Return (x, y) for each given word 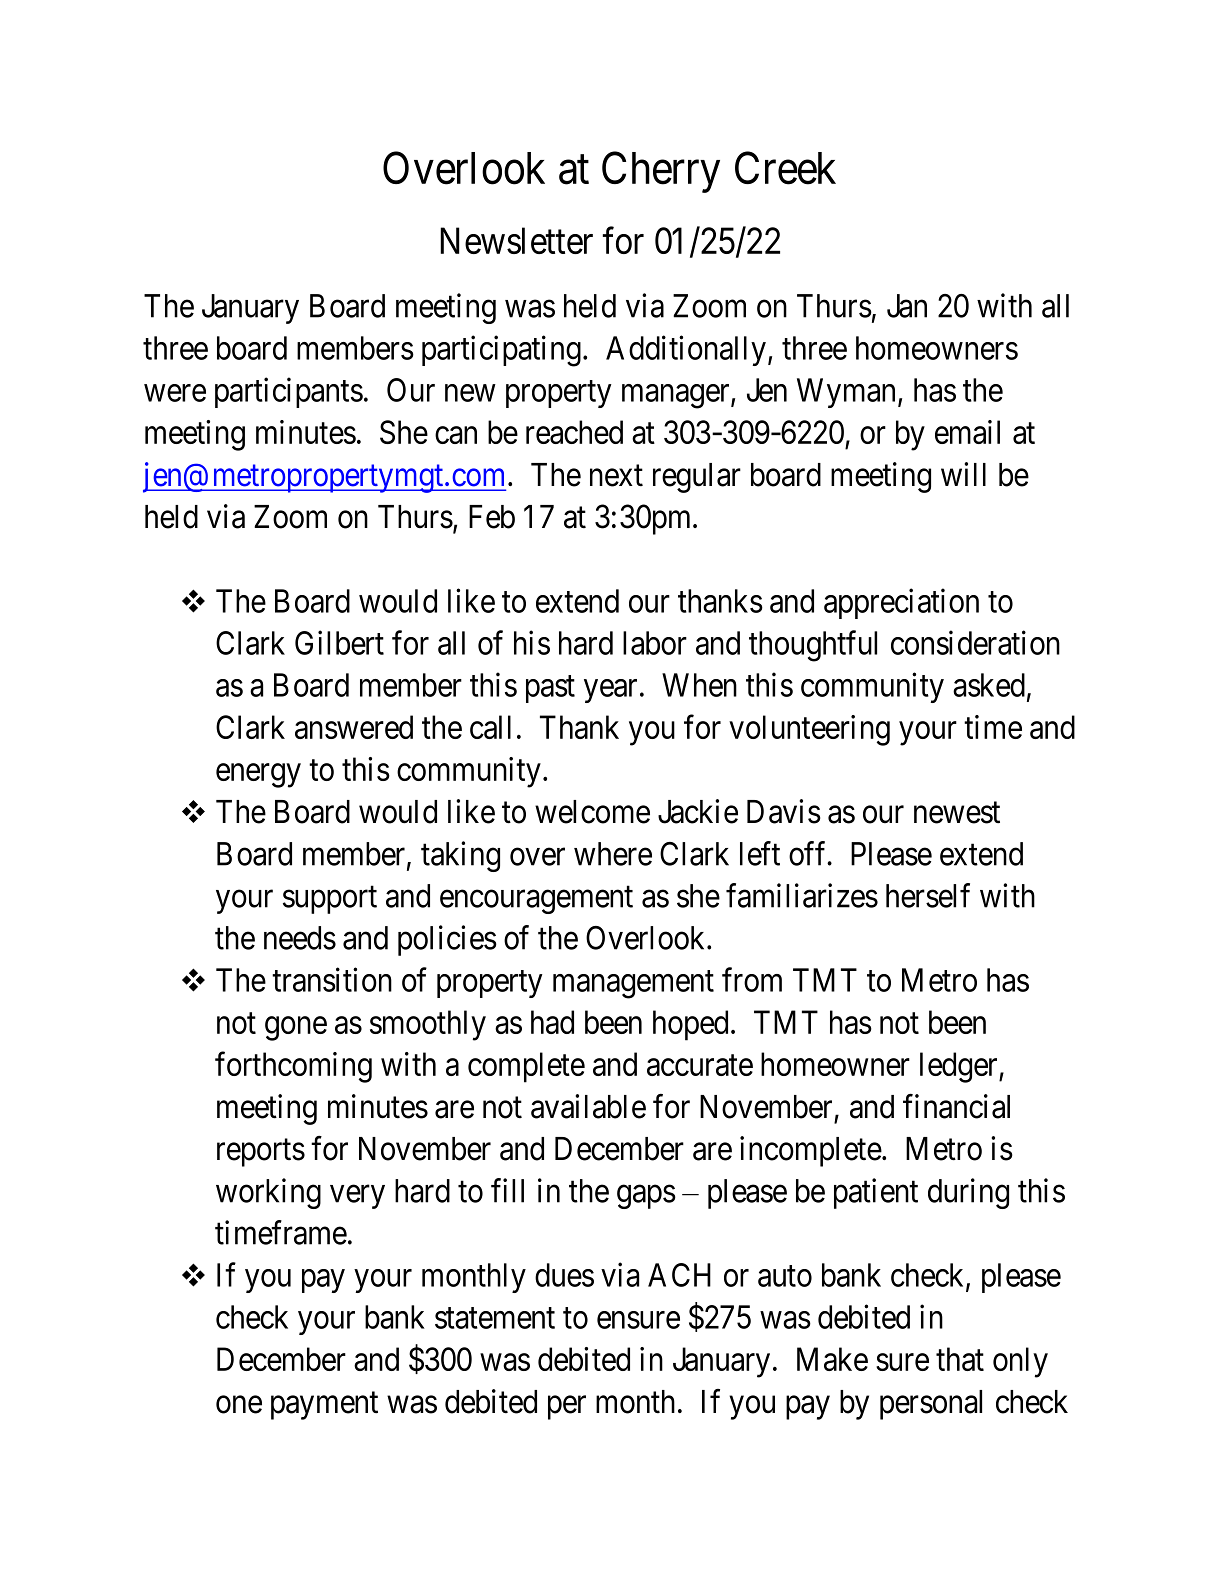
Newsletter (516, 240)
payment (324, 1406)
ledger (960, 1067)
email (967, 432)
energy (258, 776)
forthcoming (293, 1067)
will (963, 474)
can (456, 435)
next (616, 476)
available (588, 1106)
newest (957, 813)
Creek (785, 168)
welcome (592, 812)
